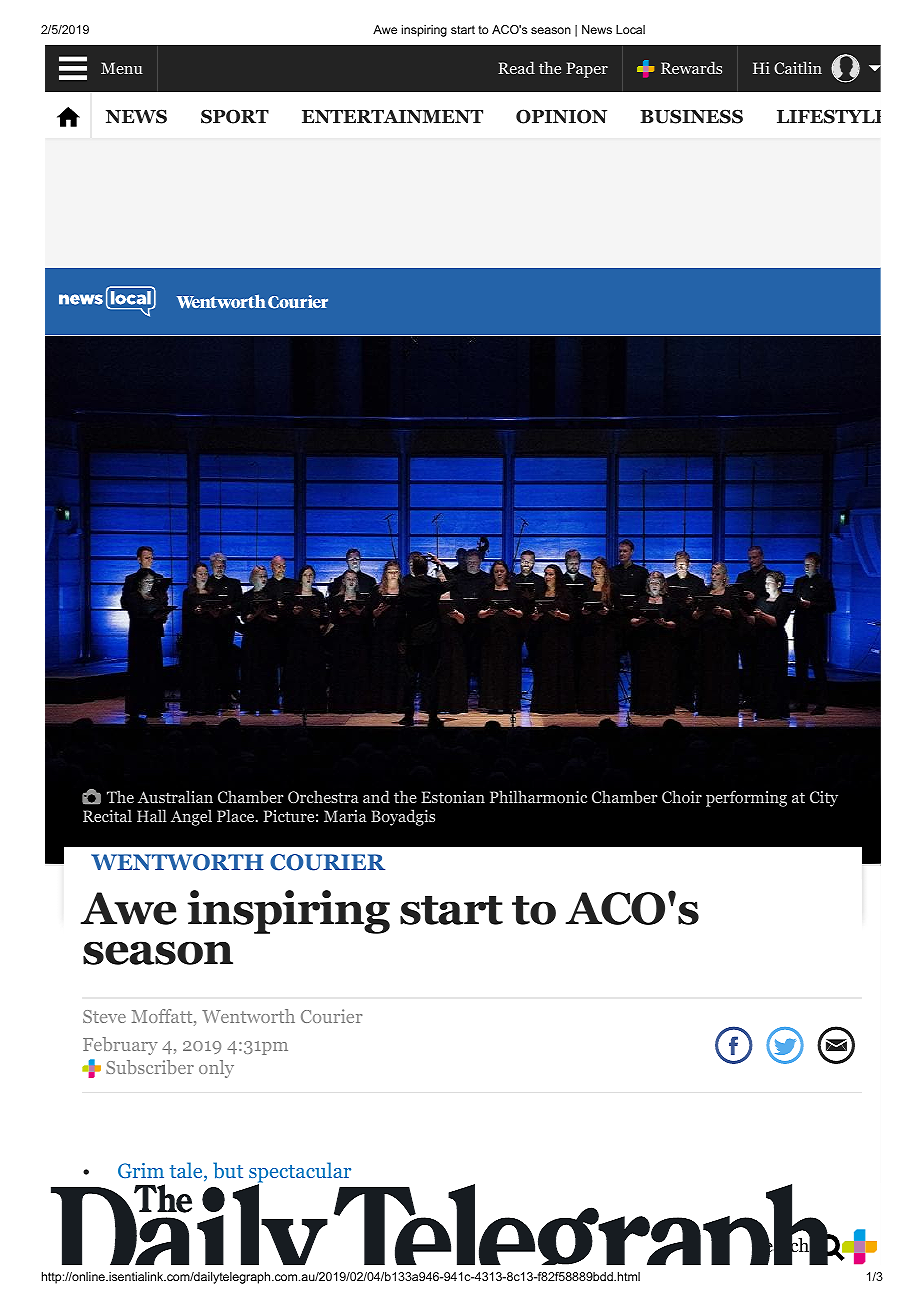  I want to click on Menu, so click(122, 68).
